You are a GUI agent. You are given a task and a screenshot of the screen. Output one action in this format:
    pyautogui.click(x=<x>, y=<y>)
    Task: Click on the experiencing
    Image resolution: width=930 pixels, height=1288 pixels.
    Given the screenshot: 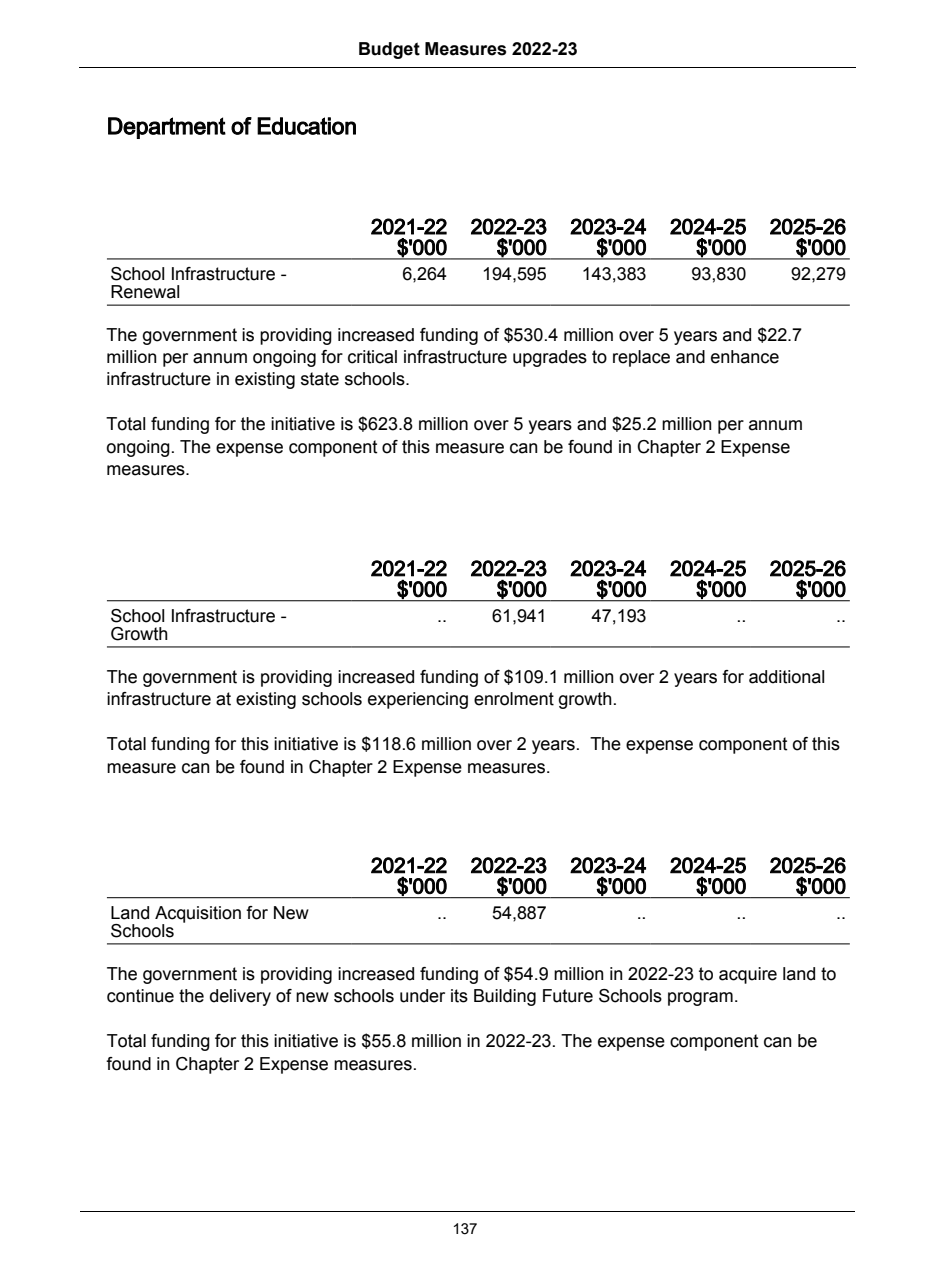 What is the action you would take?
    pyautogui.click(x=418, y=700)
